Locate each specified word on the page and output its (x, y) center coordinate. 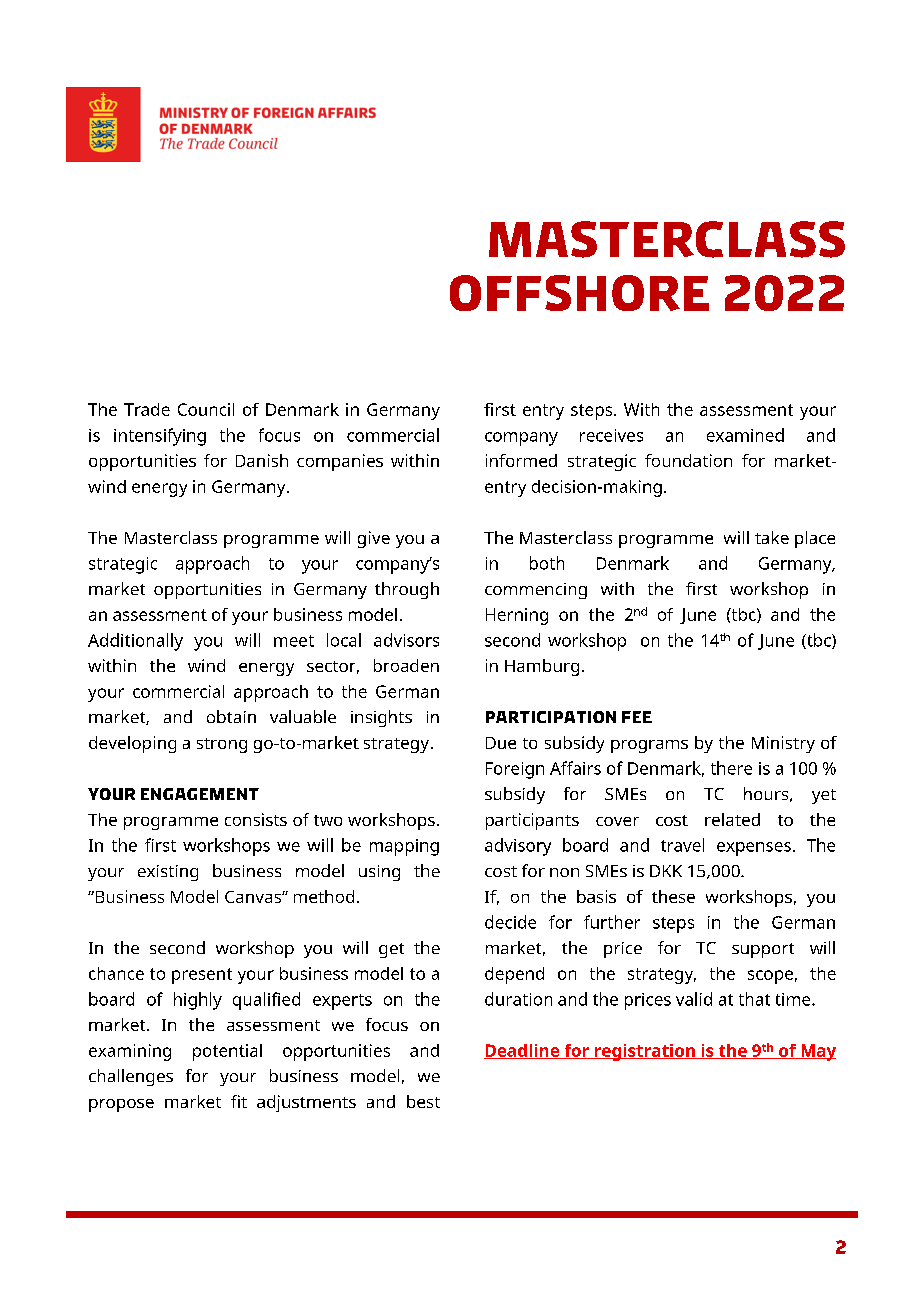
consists (256, 819)
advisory (518, 847)
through (407, 590)
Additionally (135, 642)
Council (206, 409)
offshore (579, 293)
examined (745, 435)
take (772, 537)
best (423, 1101)
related (732, 819)
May (817, 1052)
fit (239, 1101)
